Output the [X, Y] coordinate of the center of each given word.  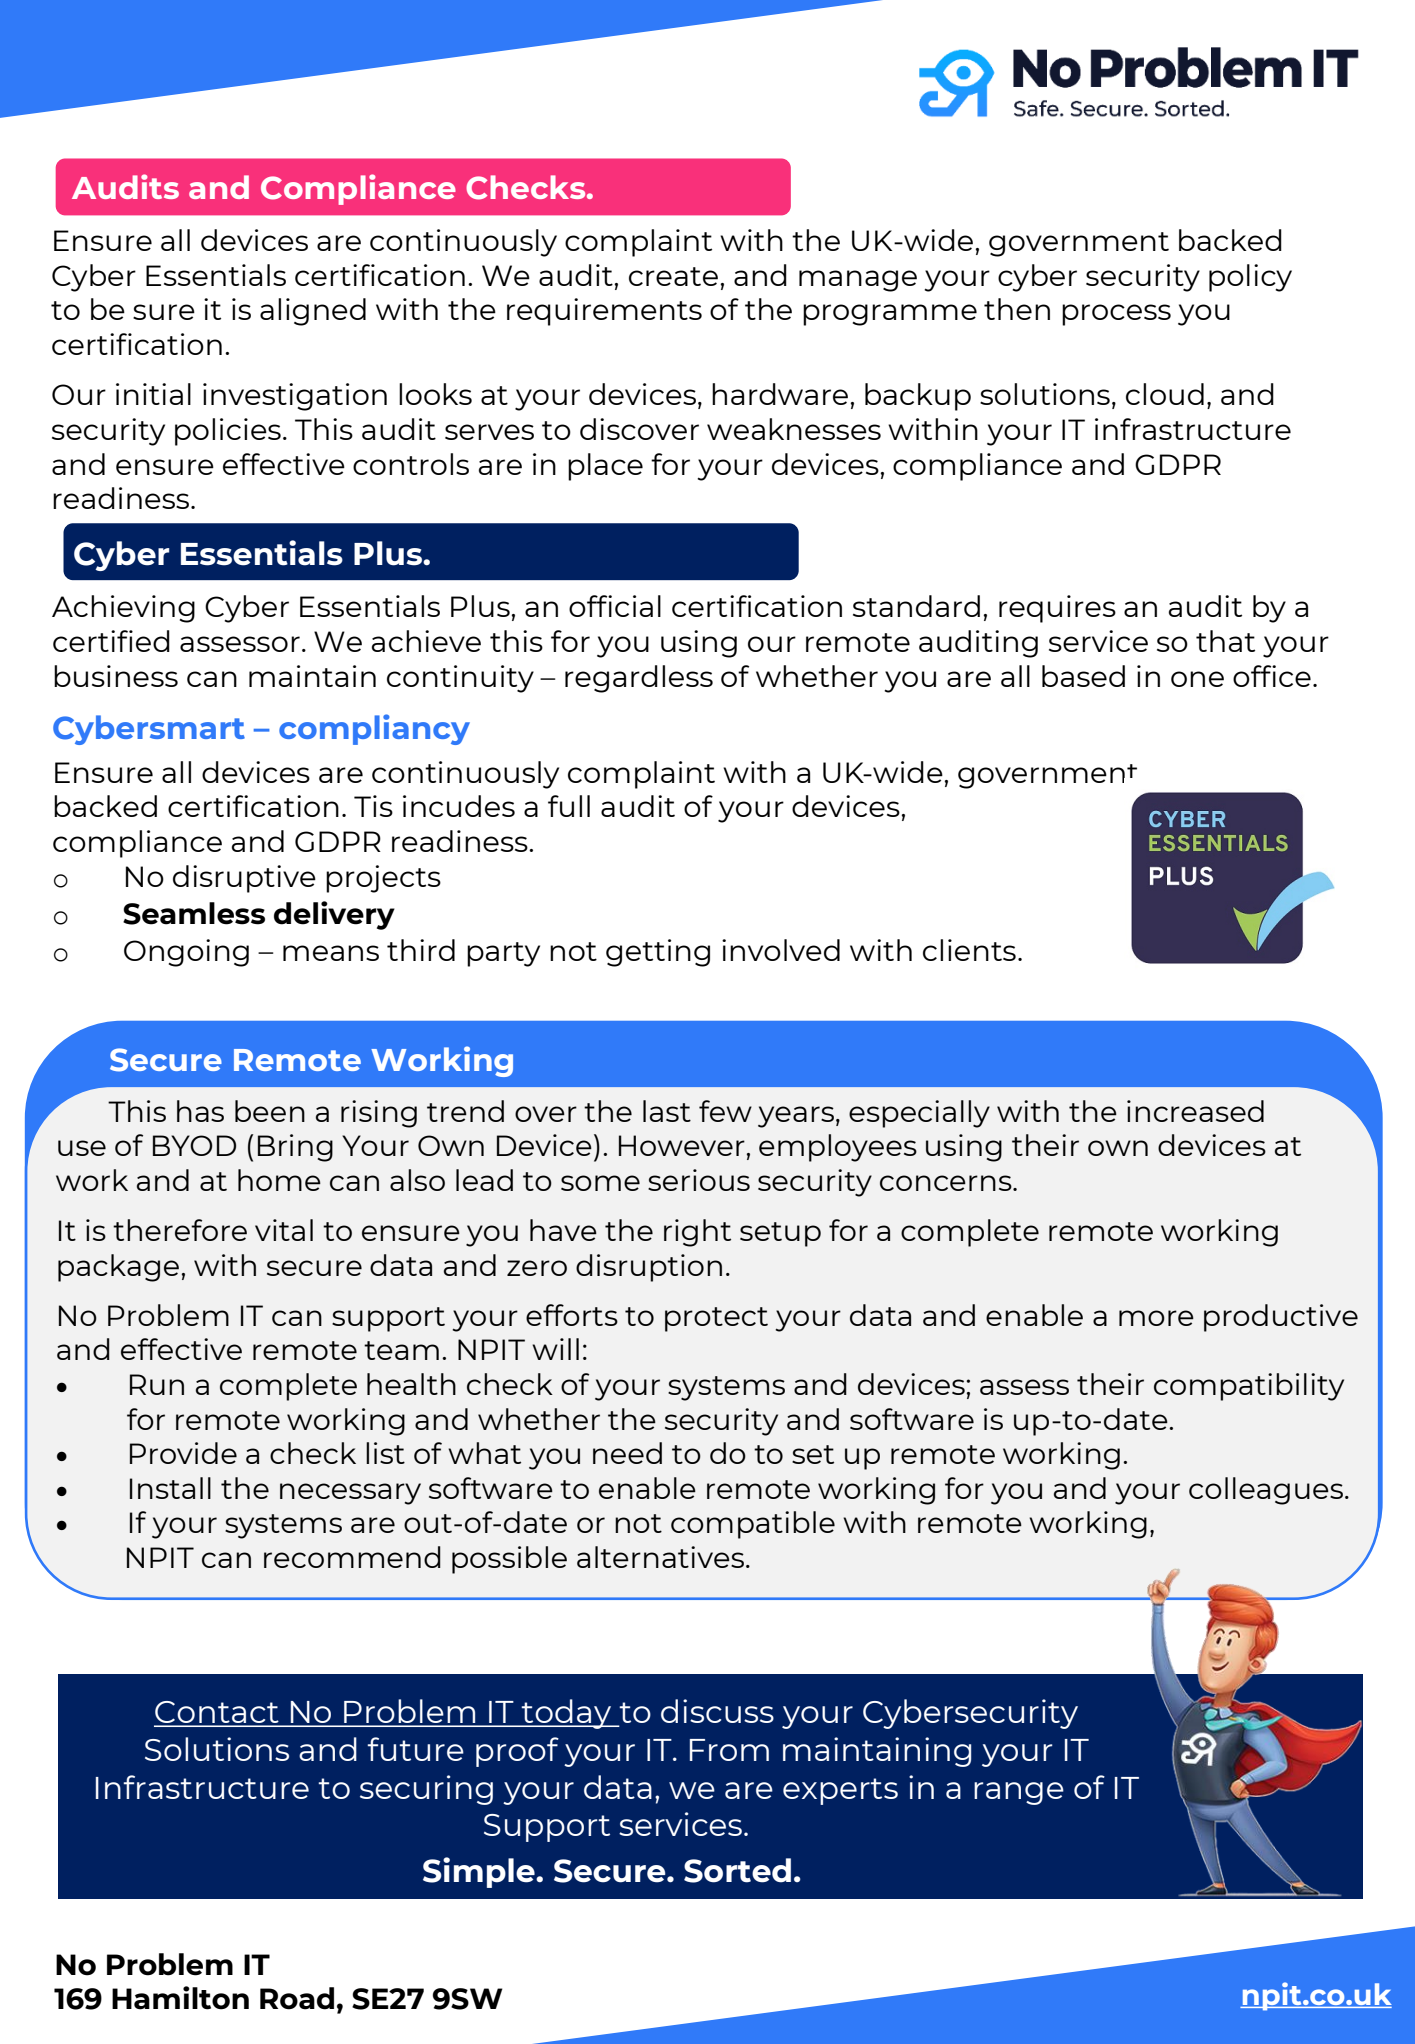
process [1116, 315]
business [116, 676]
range [1019, 1793]
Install [170, 1488]
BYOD [194, 1145]
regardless [639, 679]
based [1083, 676]
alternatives [660, 1557]
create [673, 276]
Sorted [737, 1870]
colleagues [1267, 1491]
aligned [313, 312]
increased [1195, 1111]
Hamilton [180, 1998]
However [682, 1145]
